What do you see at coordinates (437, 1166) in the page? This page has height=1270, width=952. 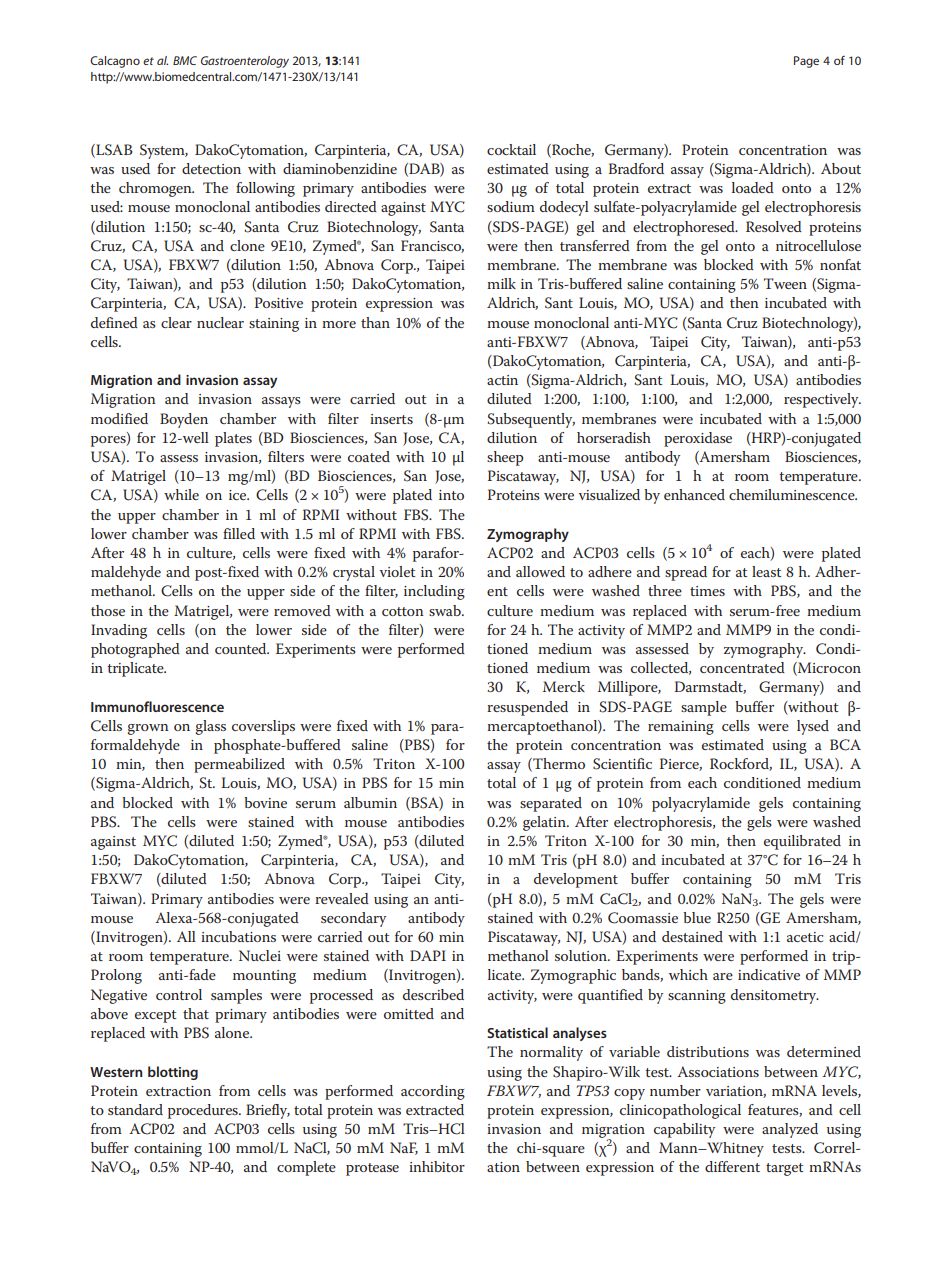 I see `inhibitor` at bounding box center [437, 1166].
